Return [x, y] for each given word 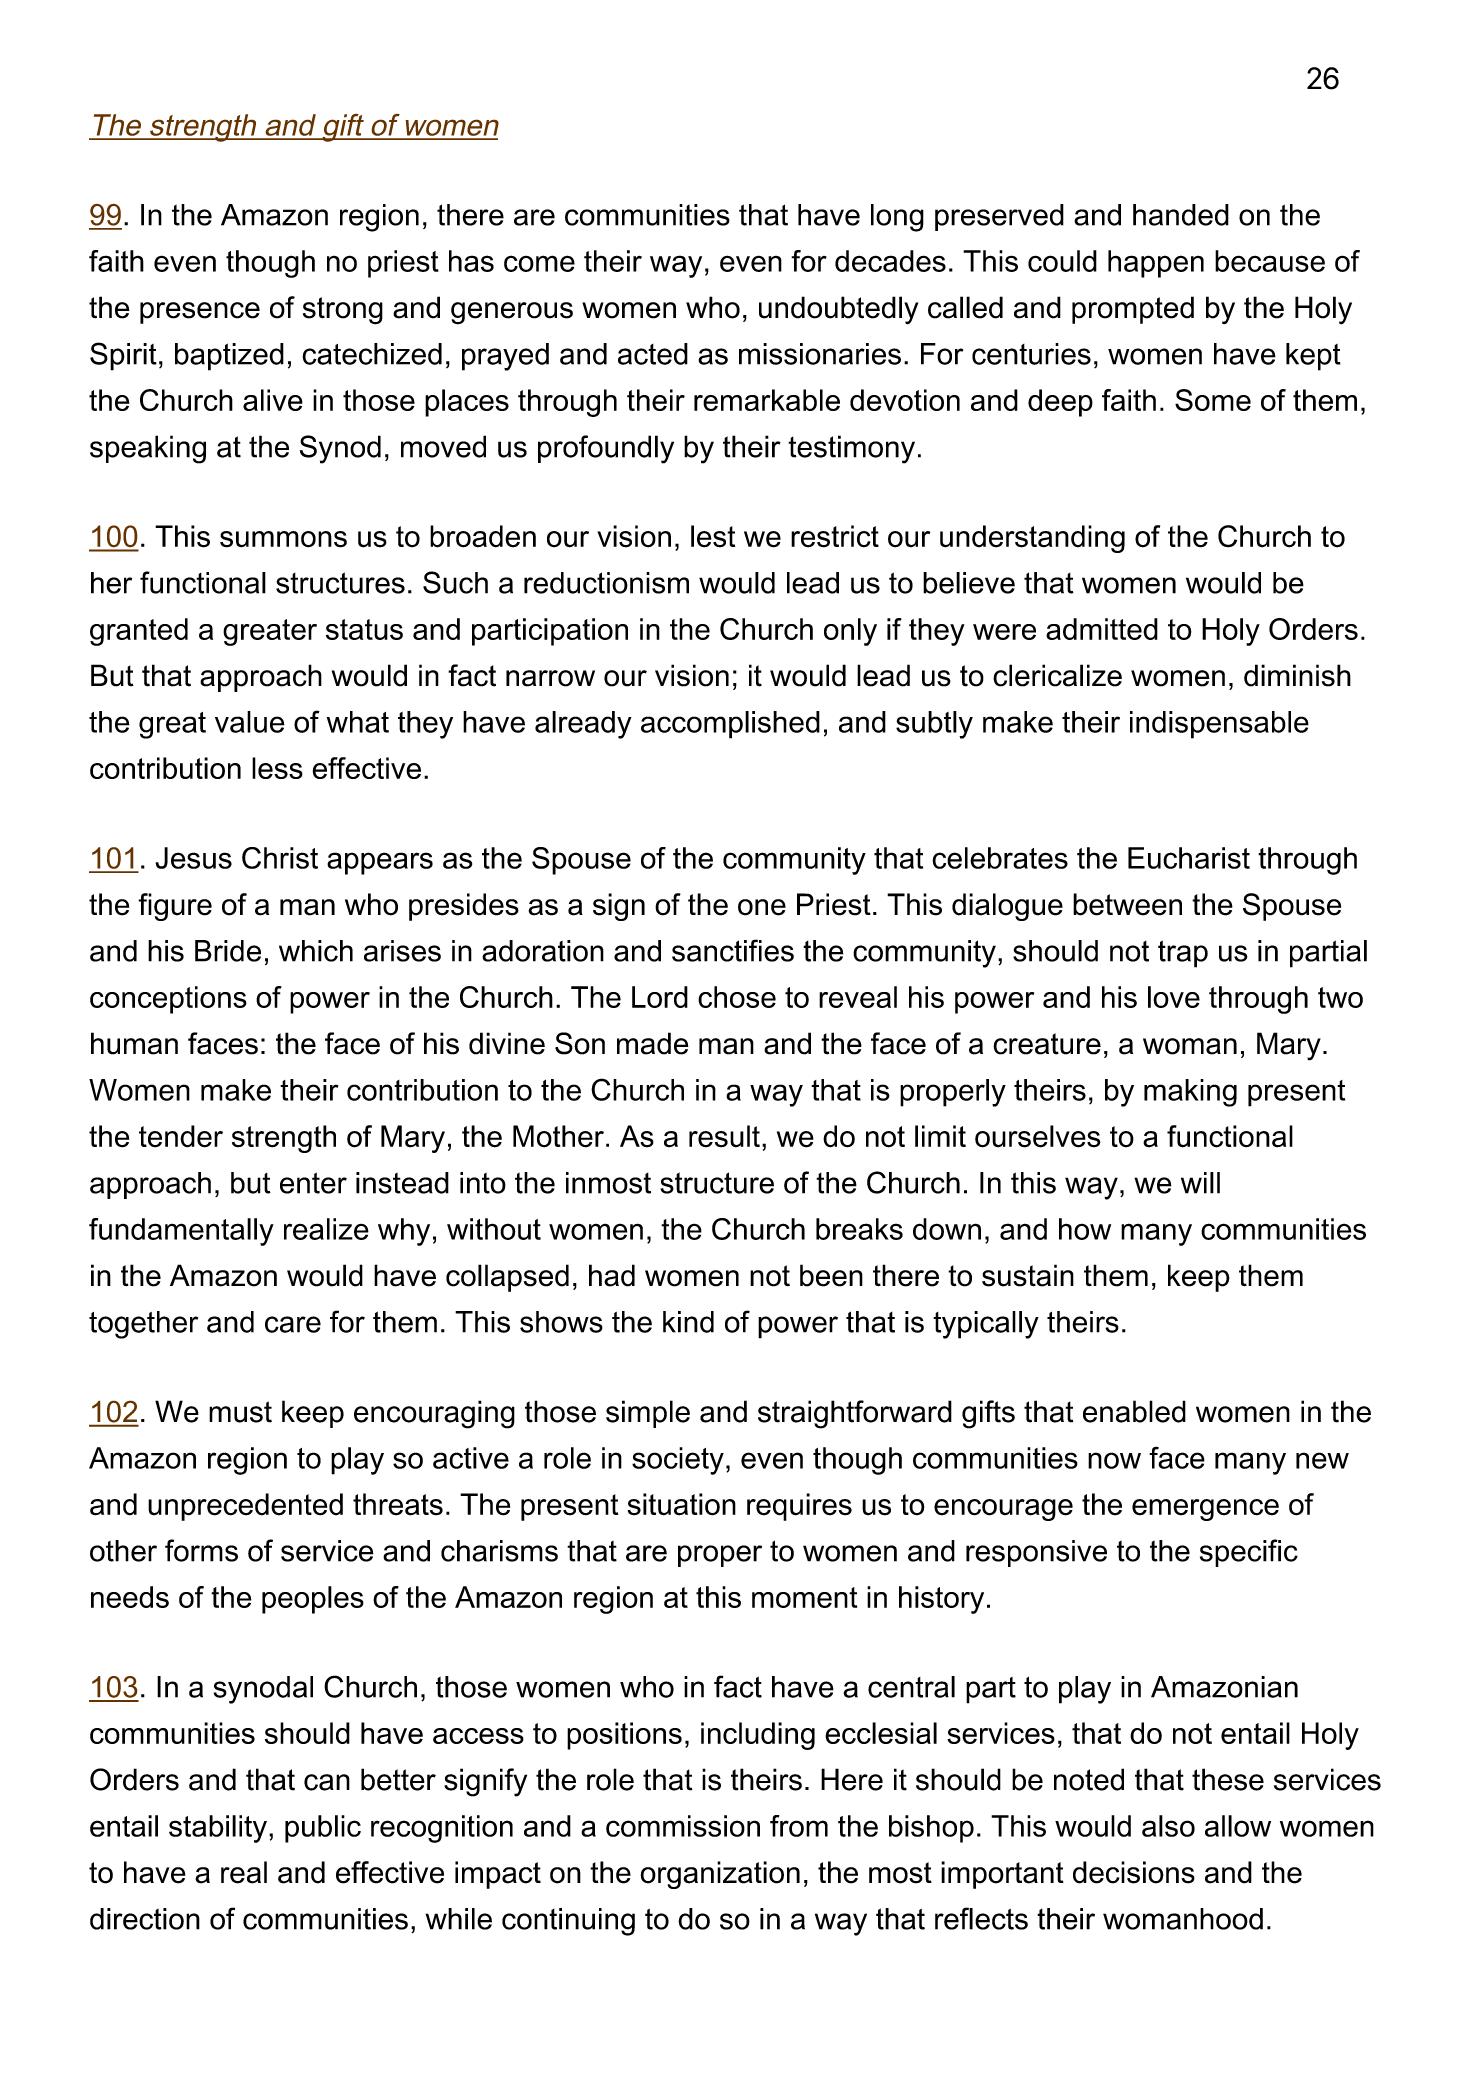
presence [200, 313]
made [653, 1043]
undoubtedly [838, 310]
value [250, 722]
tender [181, 1136]
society [678, 1461]
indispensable [1219, 725]
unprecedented [245, 1507]
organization [720, 1875]
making [1190, 1093]
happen [1156, 264]
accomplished [730, 725]
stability [218, 1829]
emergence [1205, 1510]
